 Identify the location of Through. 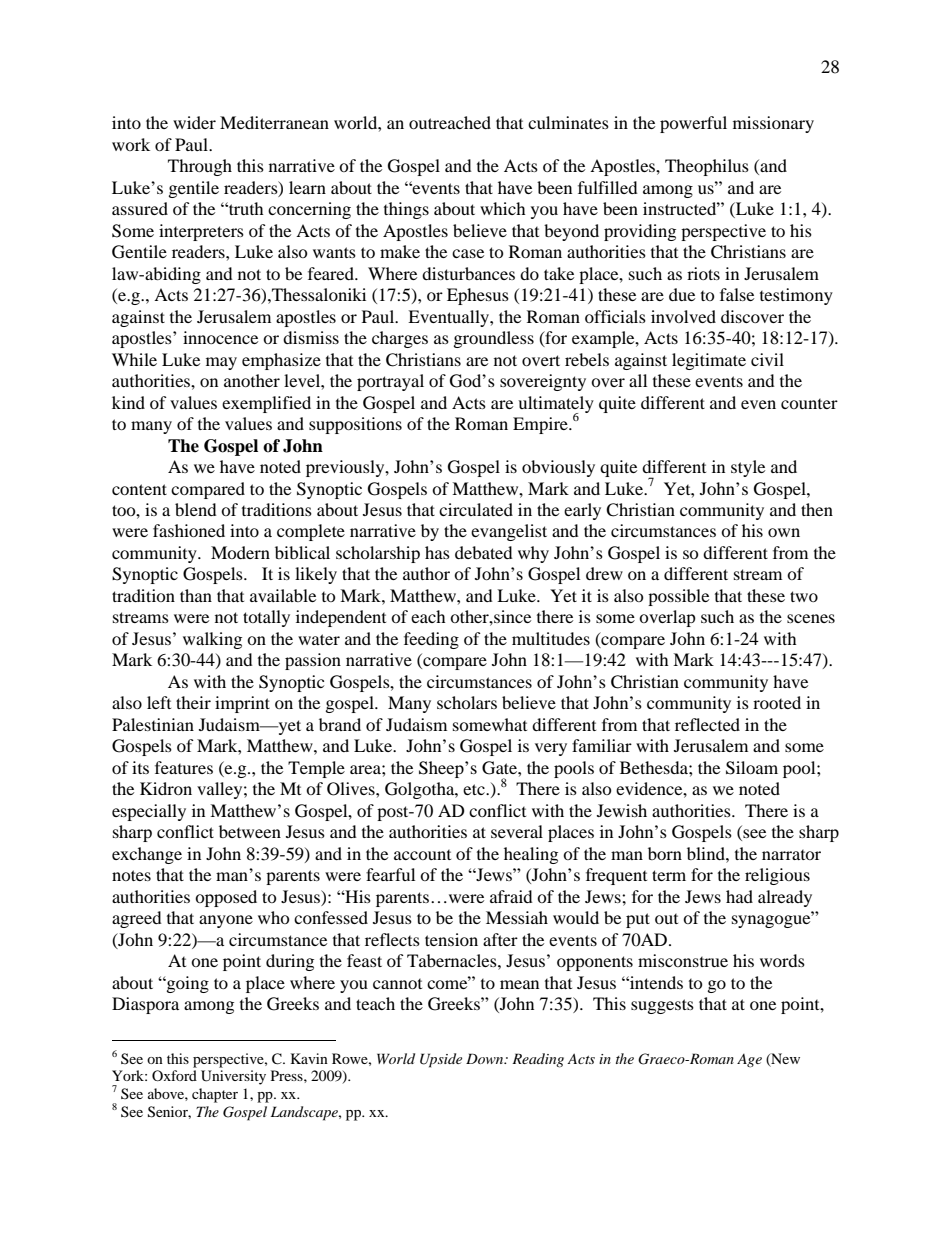
(200, 167).
